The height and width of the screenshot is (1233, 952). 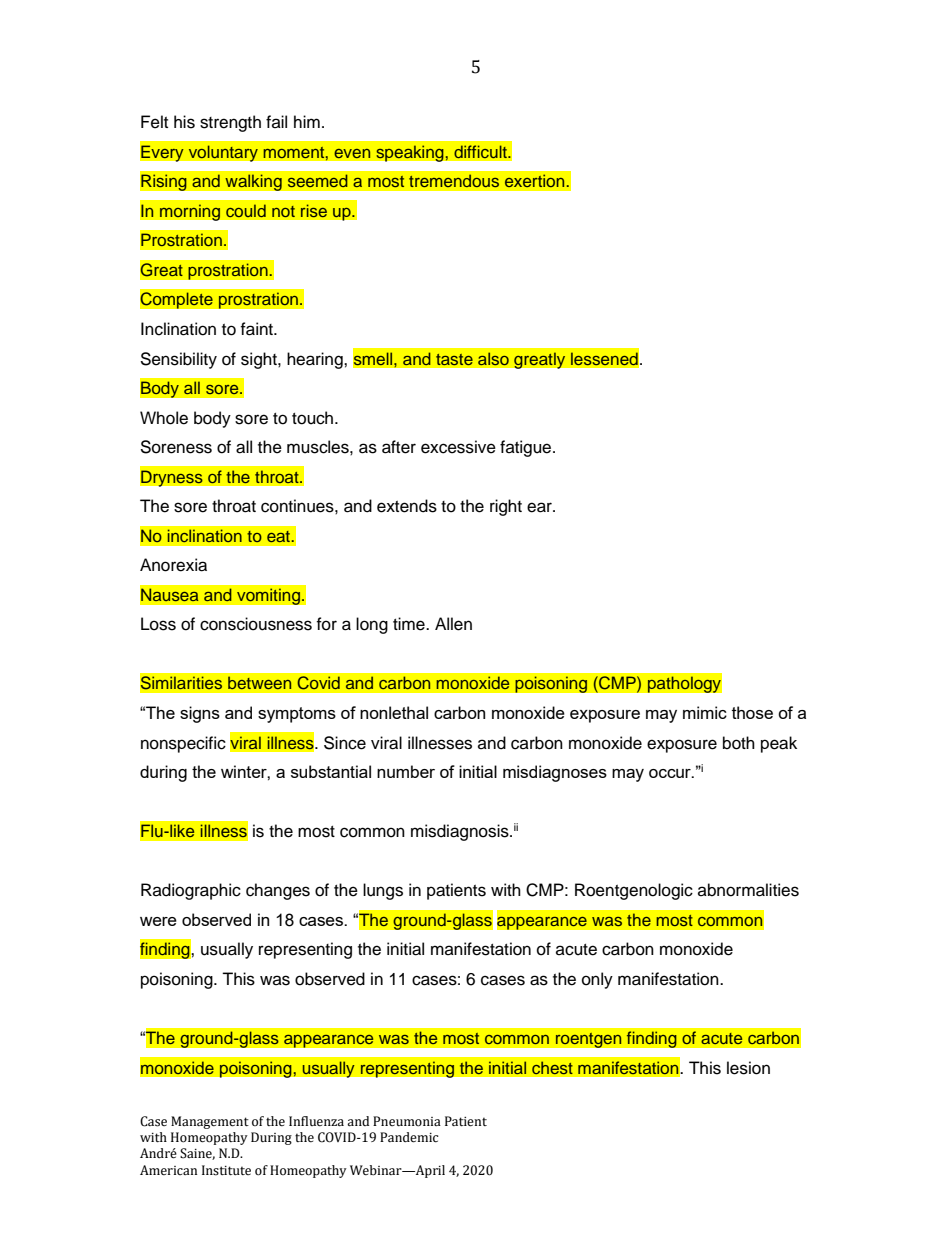 What do you see at coordinates (454, 359) in the screenshot?
I see `taste` at bounding box center [454, 359].
